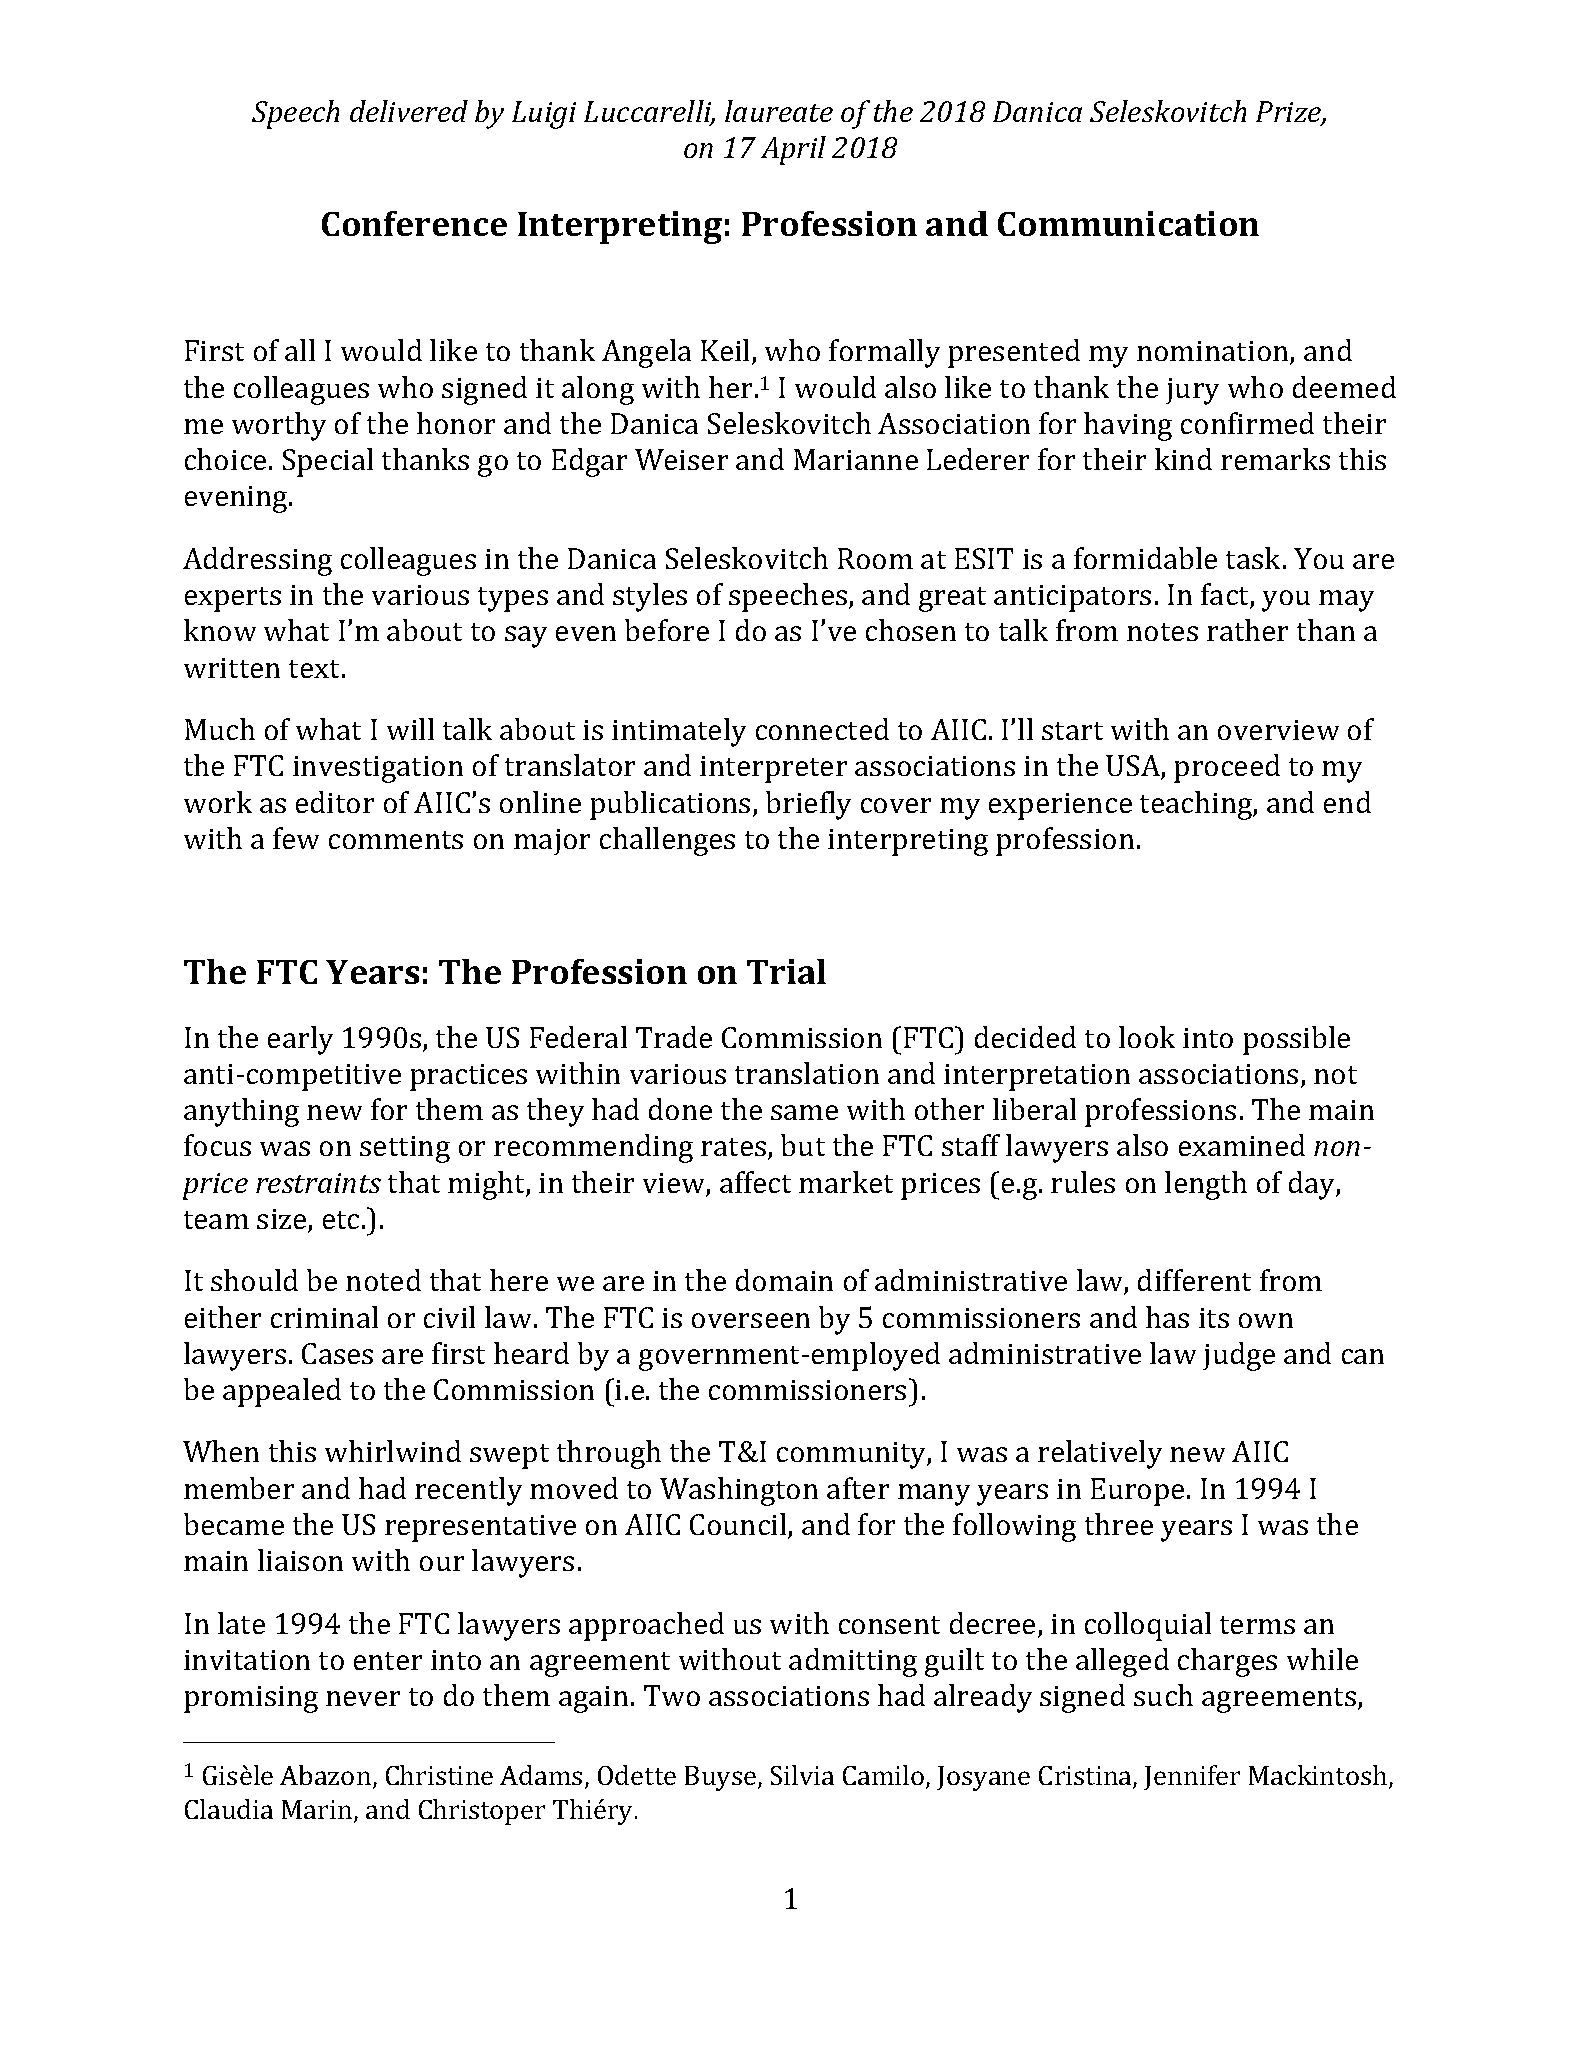  I want to click on Marin, so click(318, 1811).
